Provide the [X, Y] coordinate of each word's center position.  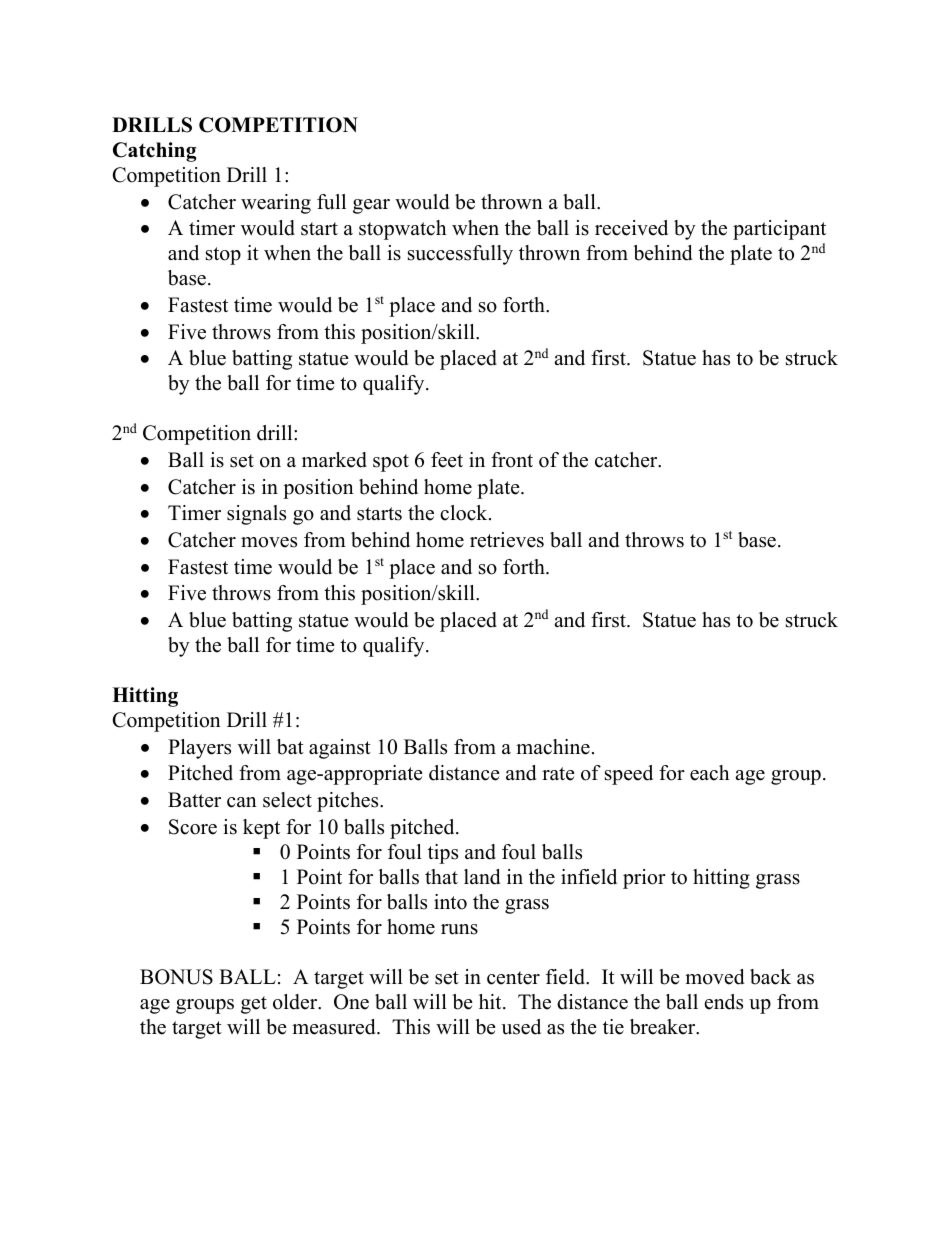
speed [629, 775]
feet [447, 460]
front [512, 460]
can [242, 802]
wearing [276, 204]
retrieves [507, 540]
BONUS [176, 977]
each [710, 773]
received [631, 228]
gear [371, 206]
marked [334, 460]
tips [443, 854]
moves [269, 542]
